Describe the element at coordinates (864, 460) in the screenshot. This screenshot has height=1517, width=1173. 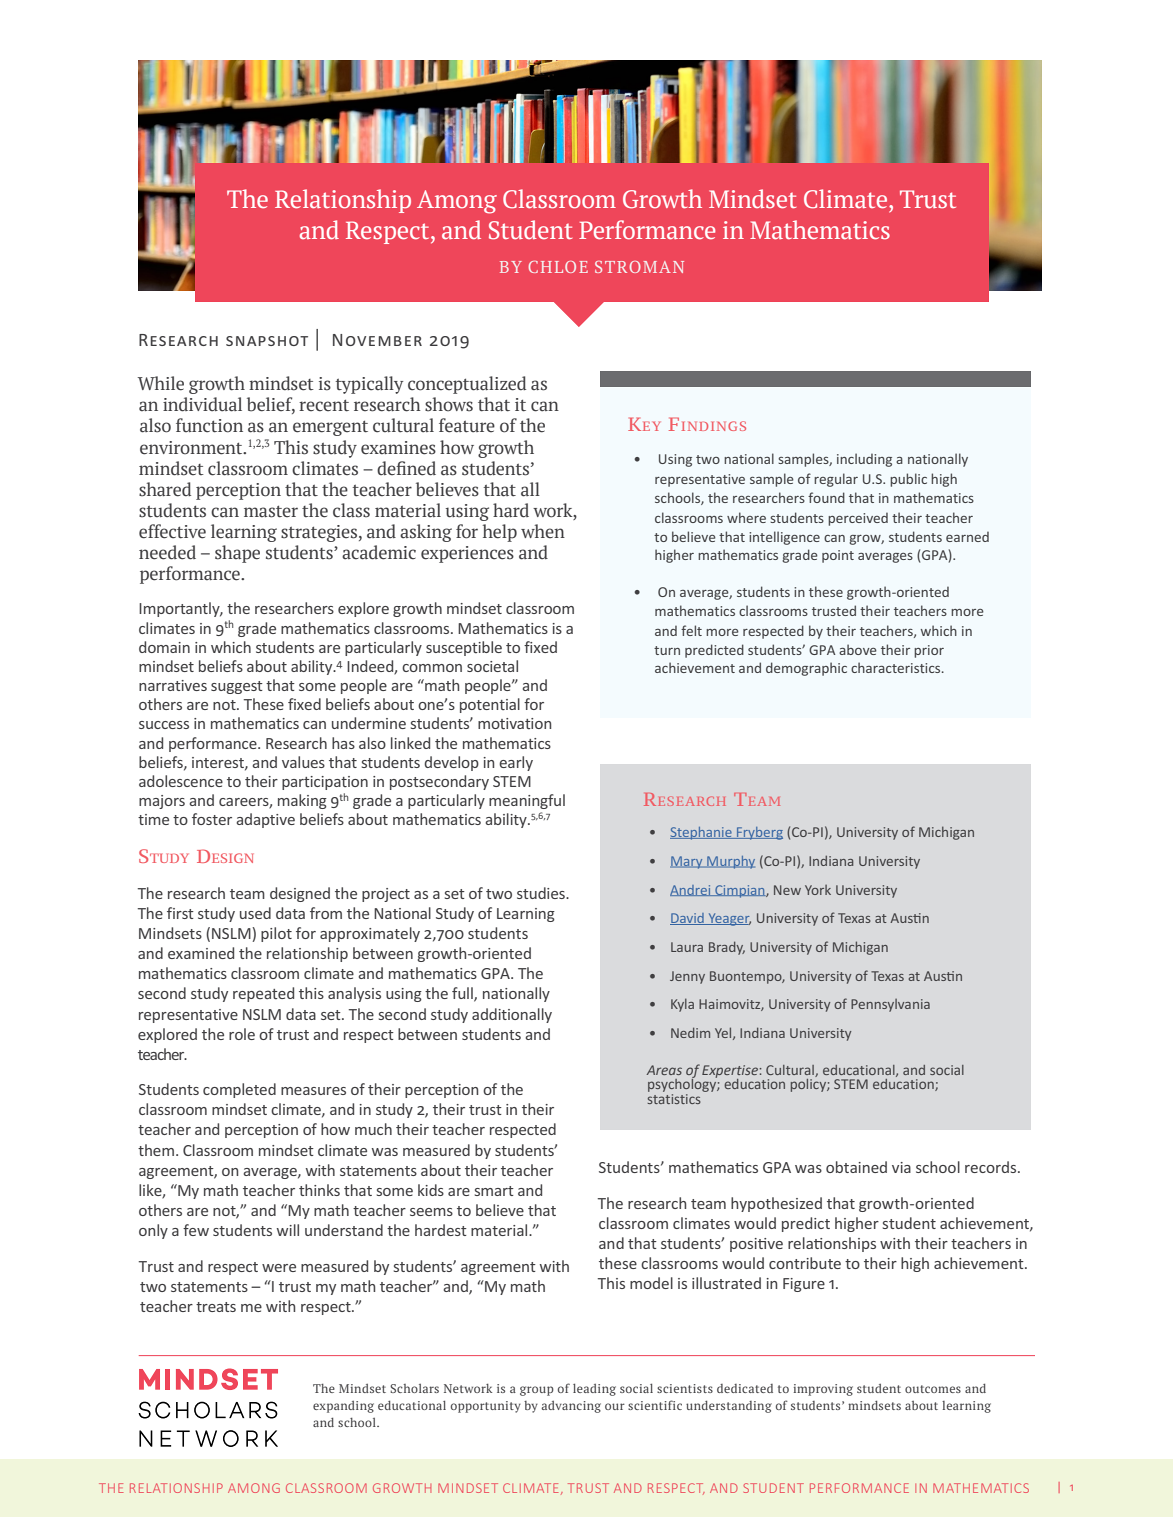
I see `including` at that location.
